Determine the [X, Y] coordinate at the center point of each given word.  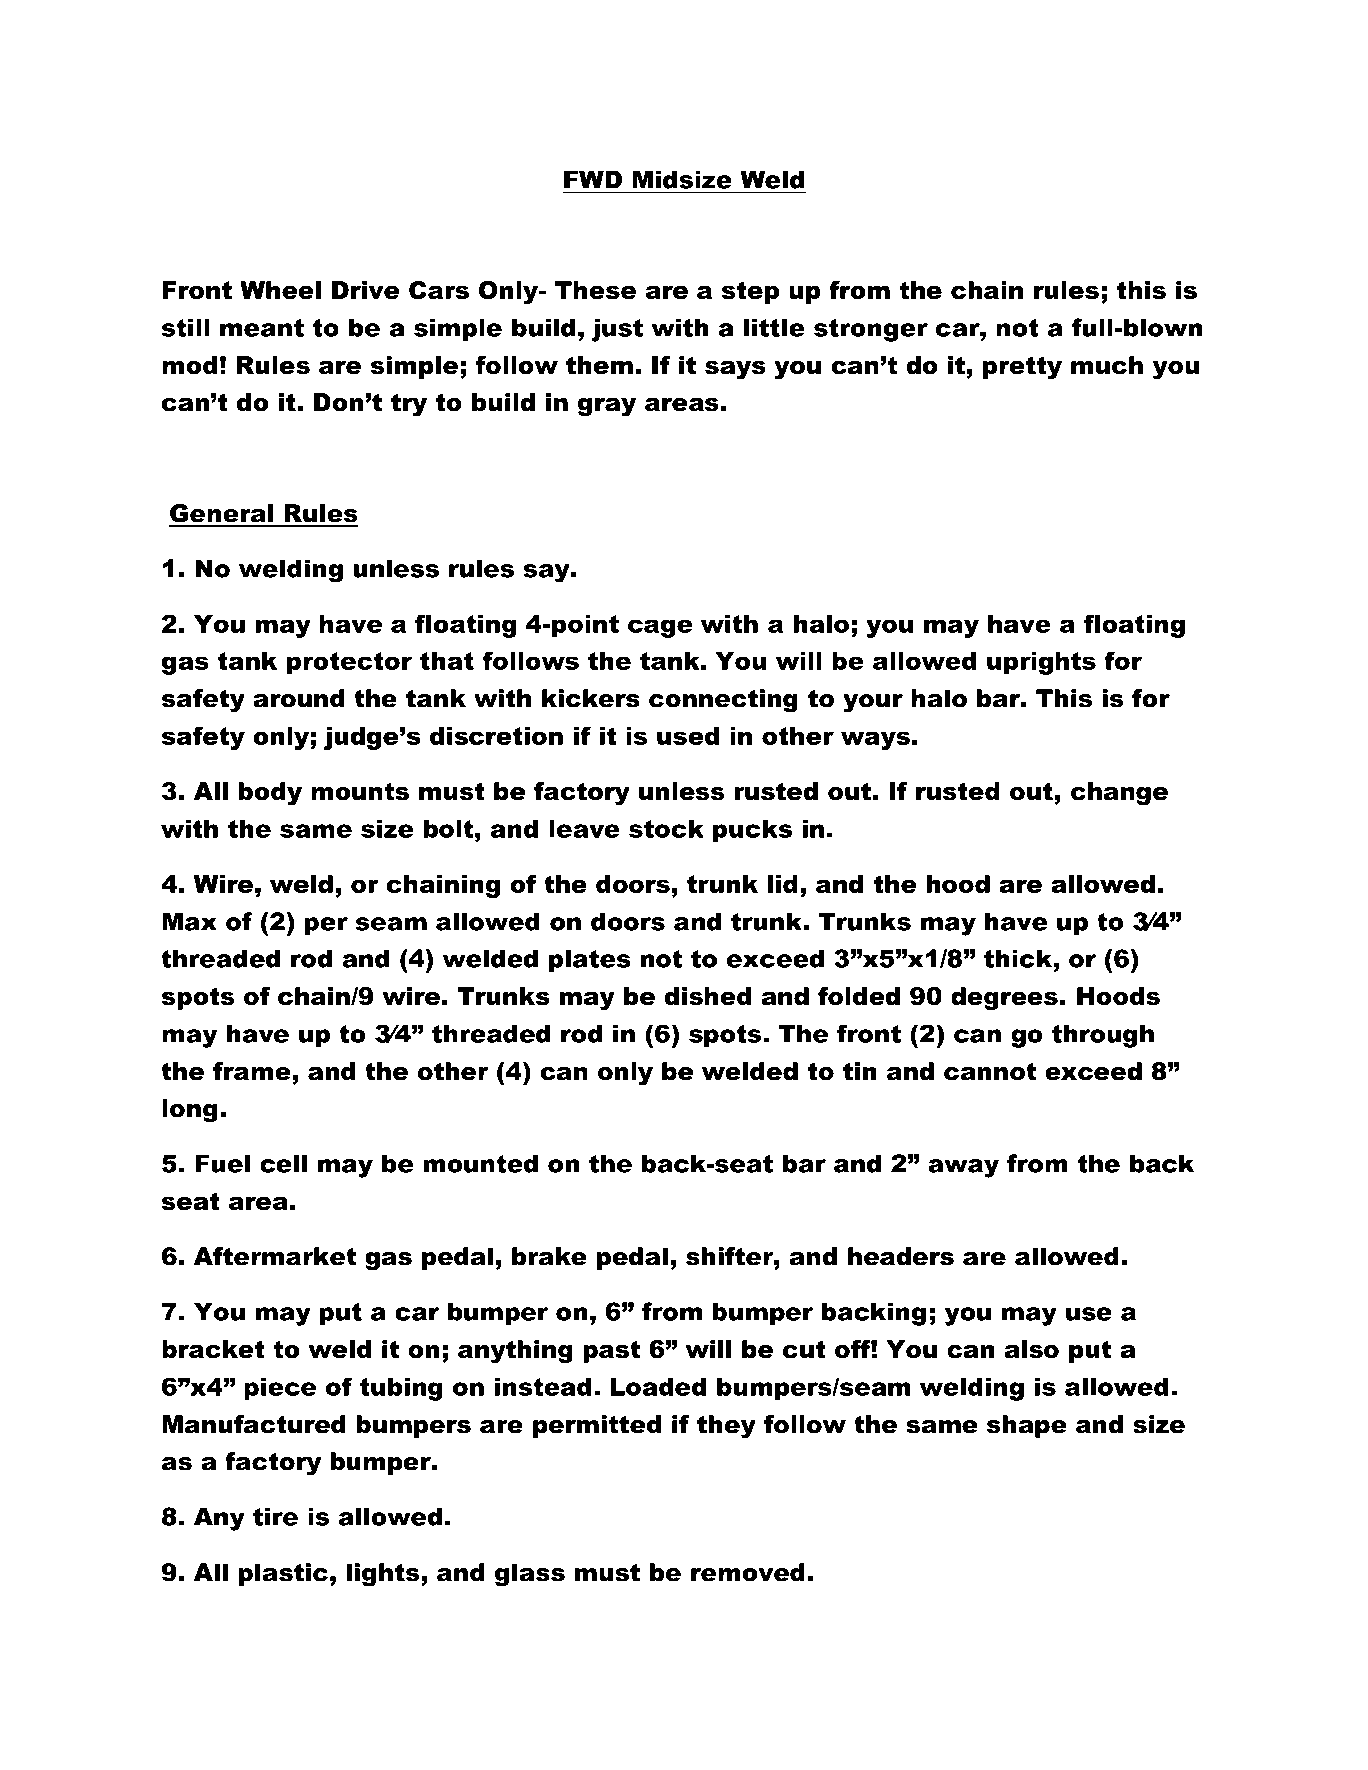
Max [189, 921]
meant [262, 328]
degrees [1004, 998]
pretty [1022, 367]
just [617, 330]
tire [275, 1516]
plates [590, 961]
